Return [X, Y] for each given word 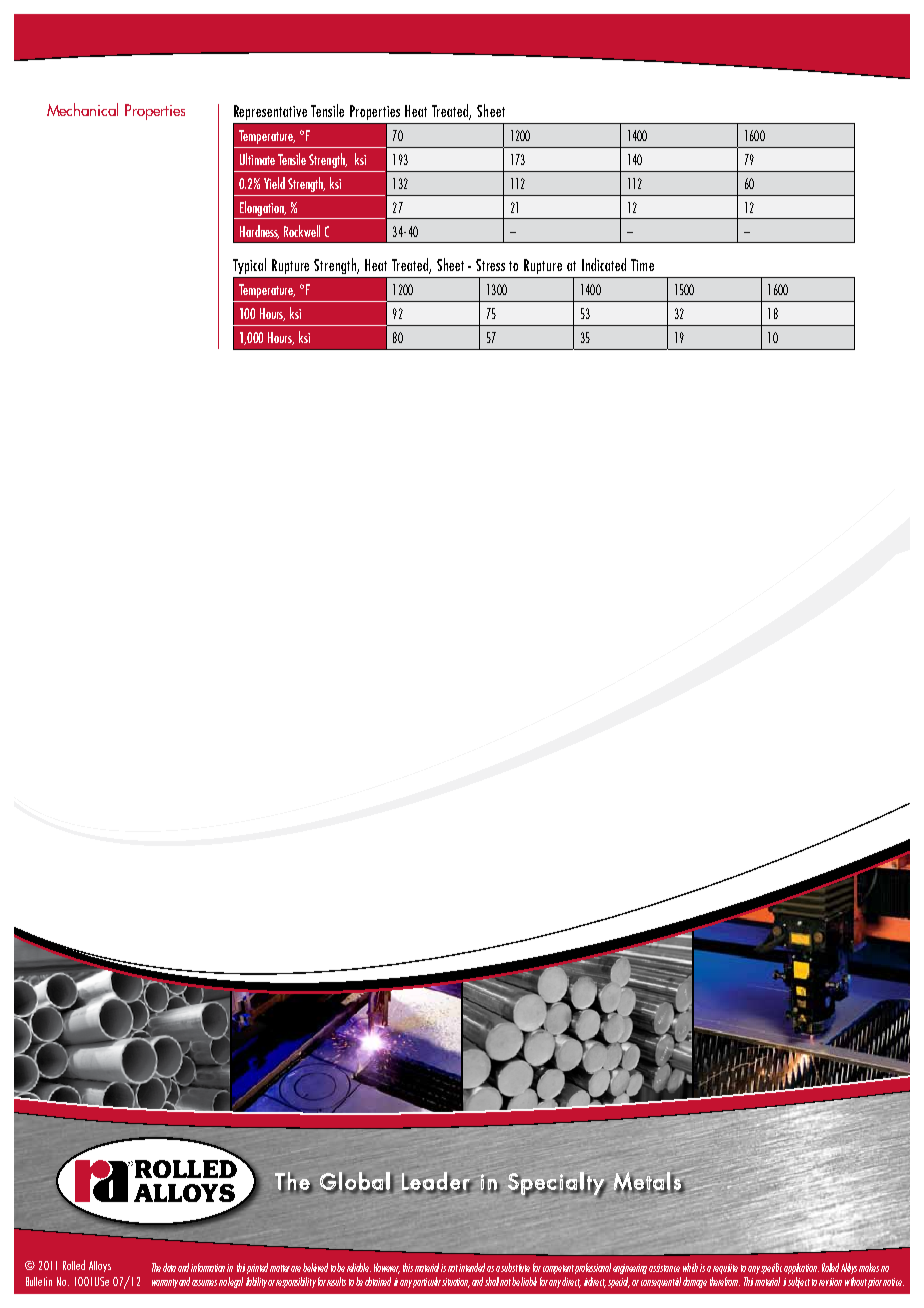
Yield [274, 183]
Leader [437, 1182]
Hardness [259, 232]
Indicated [604, 264]
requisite [725, 1269]
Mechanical [82, 109]
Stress [490, 265]
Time [642, 265]
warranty [165, 1283]
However [387, 1268]
